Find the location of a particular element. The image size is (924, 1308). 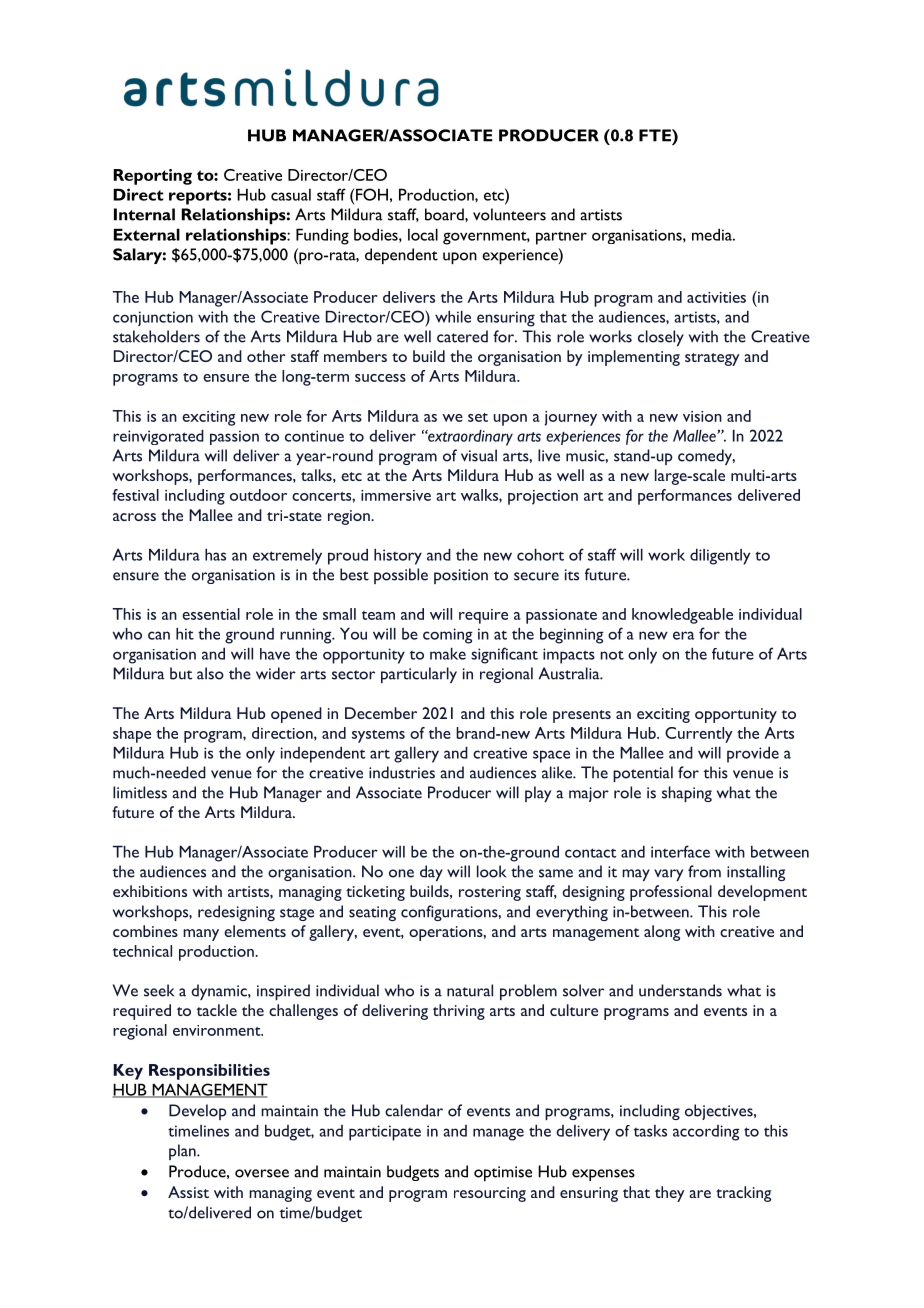

FTE is located at coordinates (656, 135).
